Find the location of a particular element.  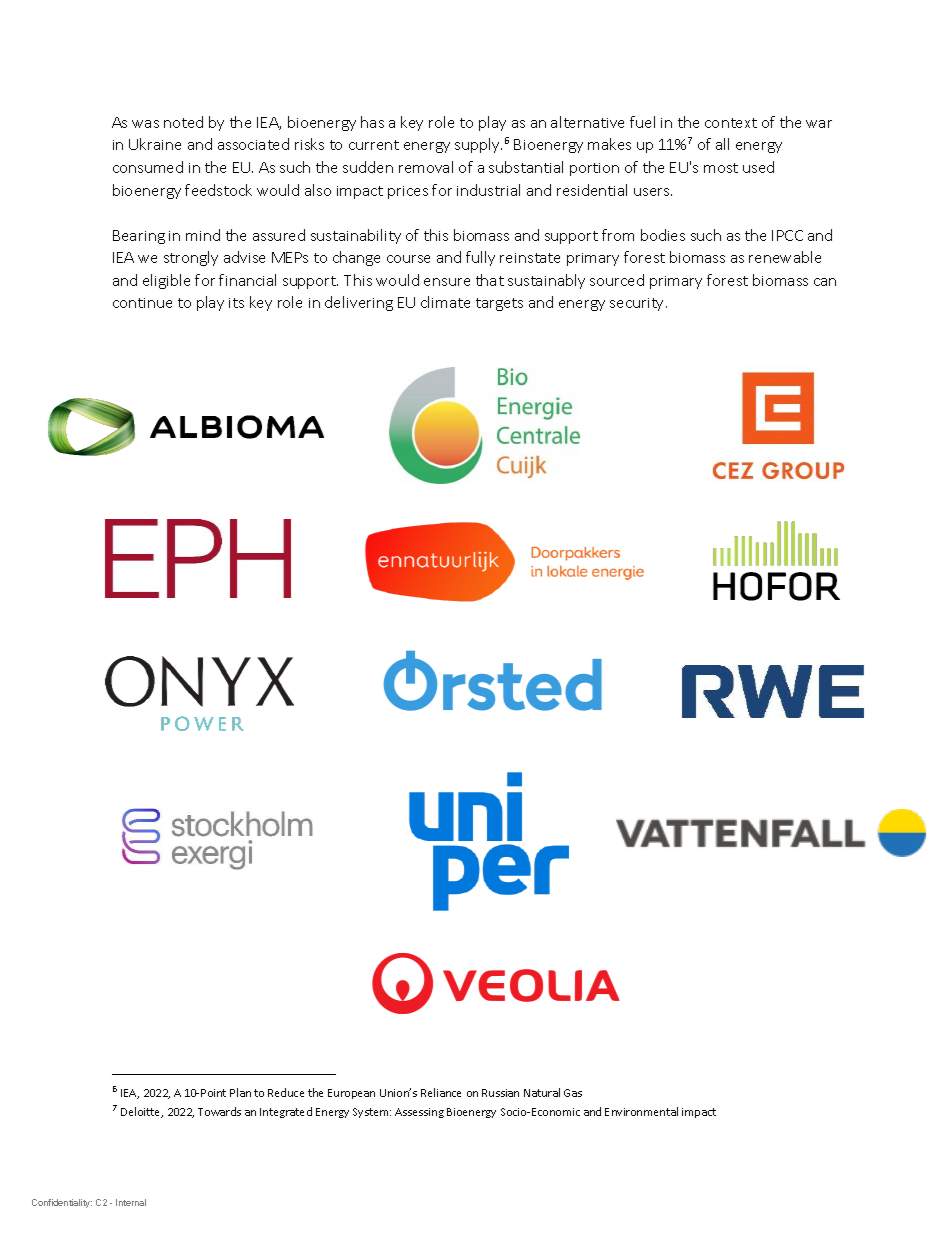

Ukraine is located at coordinates (155, 144).
